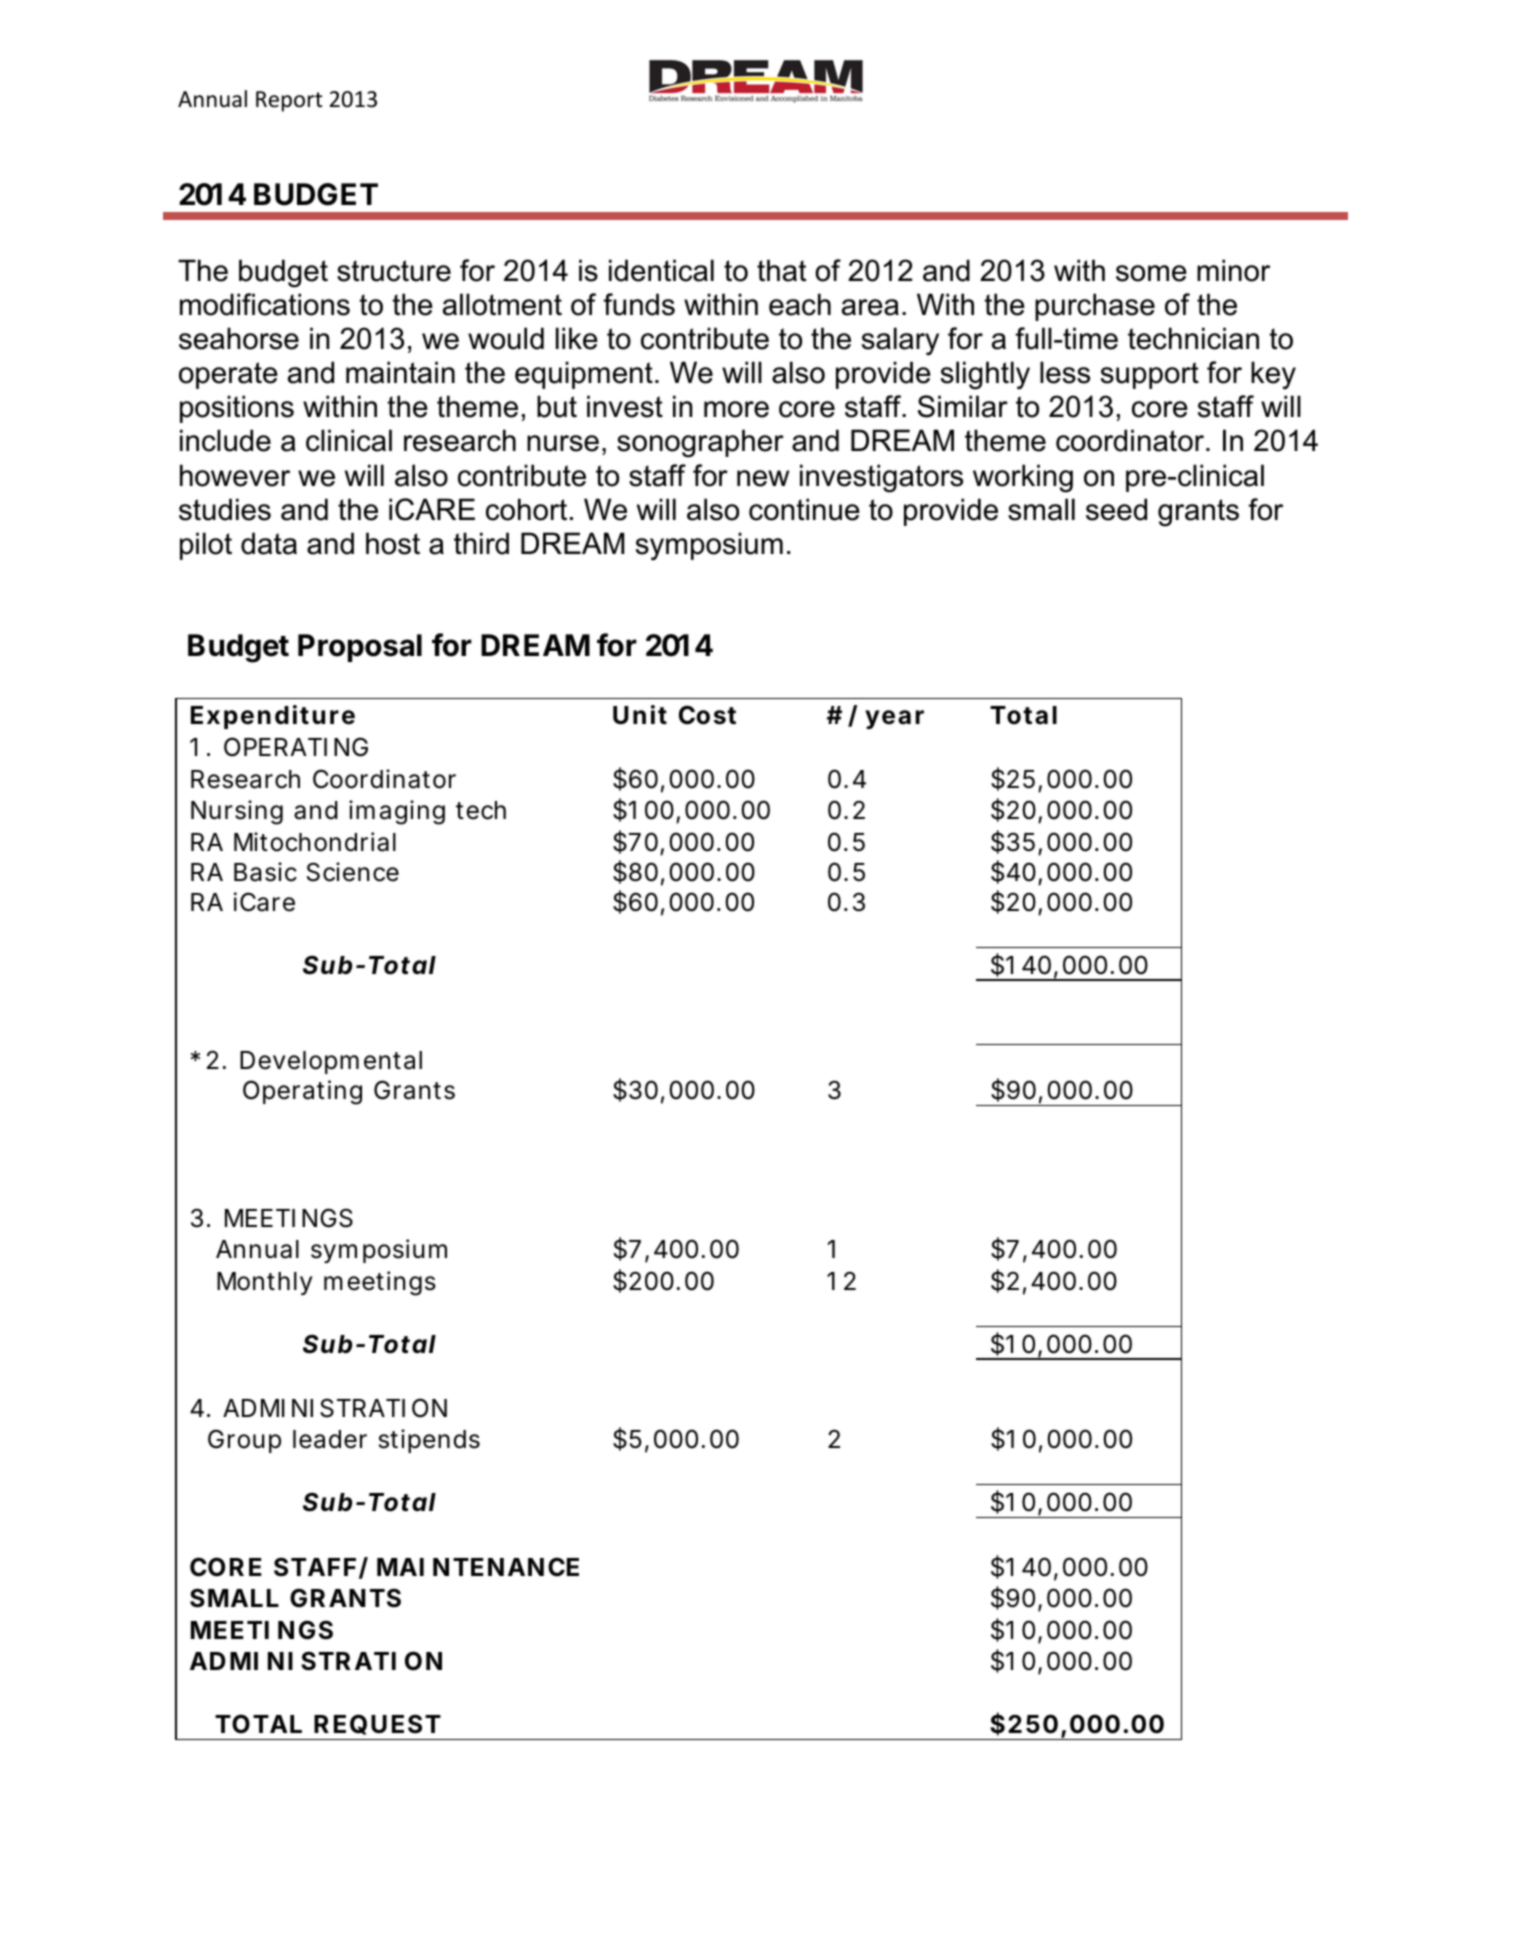  What do you see at coordinates (894, 719) in the document?
I see `year` at bounding box center [894, 719].
